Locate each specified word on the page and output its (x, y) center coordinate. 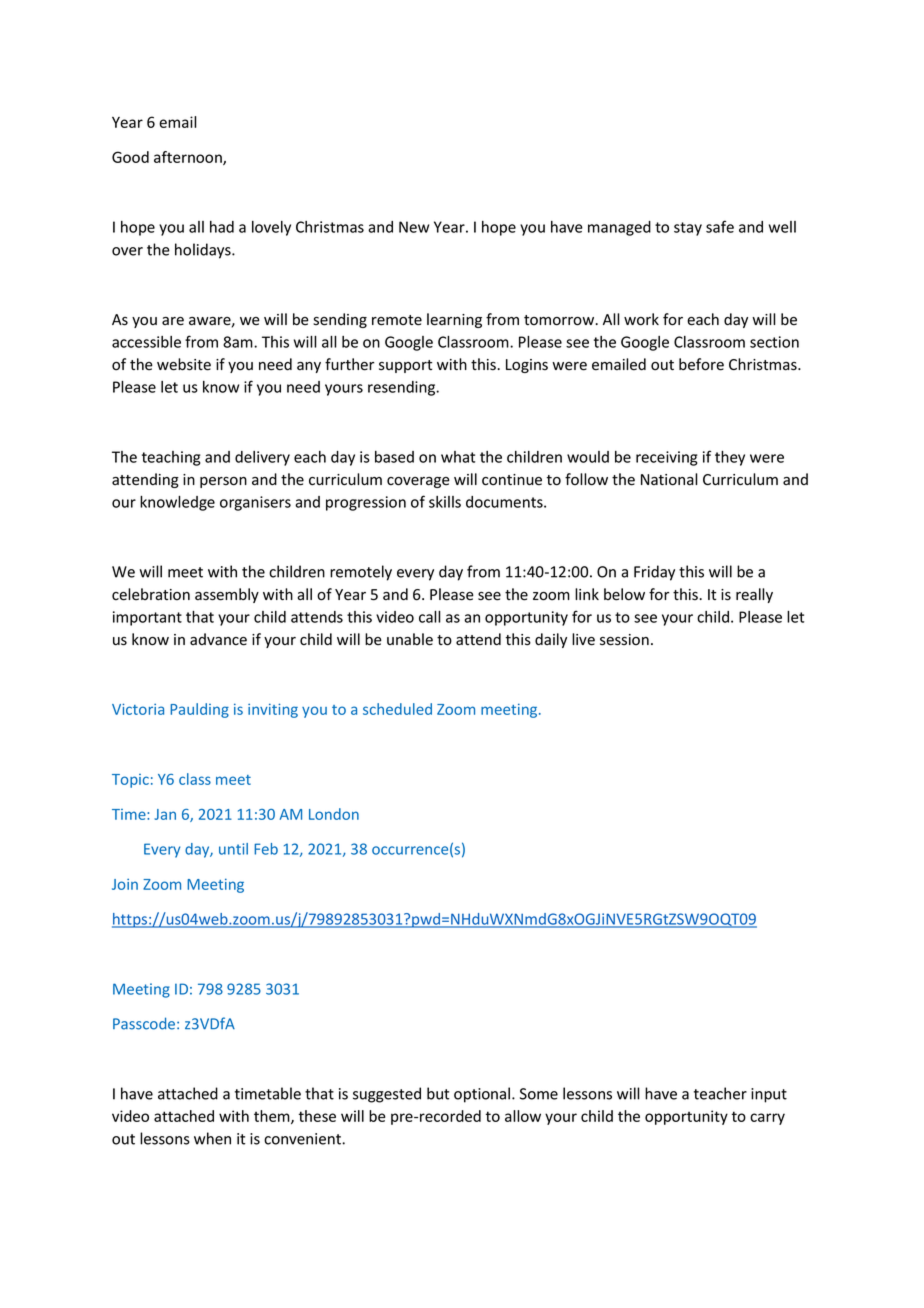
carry (767, 1119)
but (438, 1093)
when (212, 1138)
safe (720, 226)
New (414, 227)
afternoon (189, 158)
